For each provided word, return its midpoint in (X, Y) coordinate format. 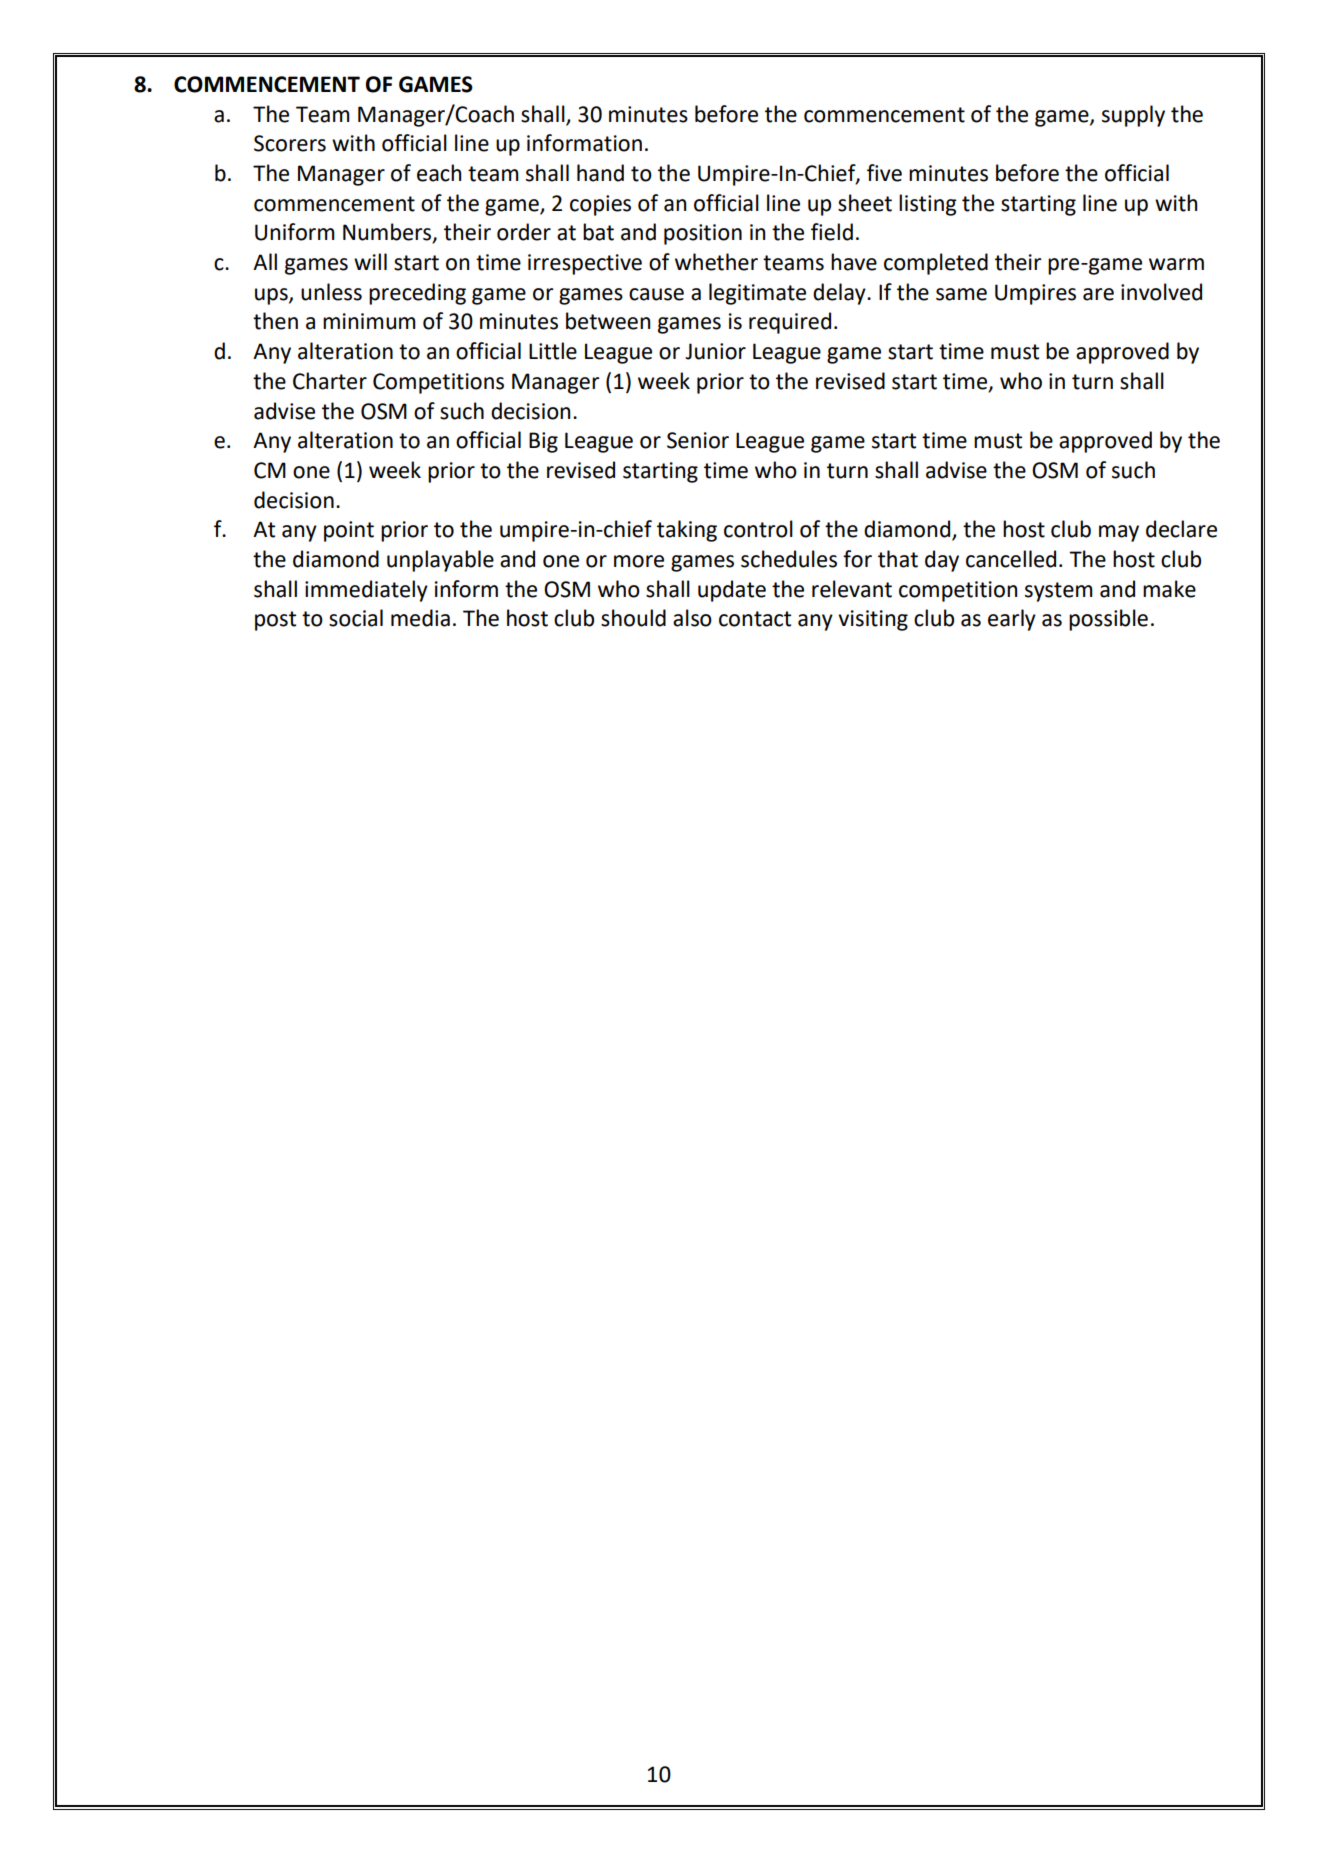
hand (600, 173)
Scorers (290, 143)
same (961, 294)
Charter (330, 381)
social (356, 618)
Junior (715, 351)
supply (1133, 116)
